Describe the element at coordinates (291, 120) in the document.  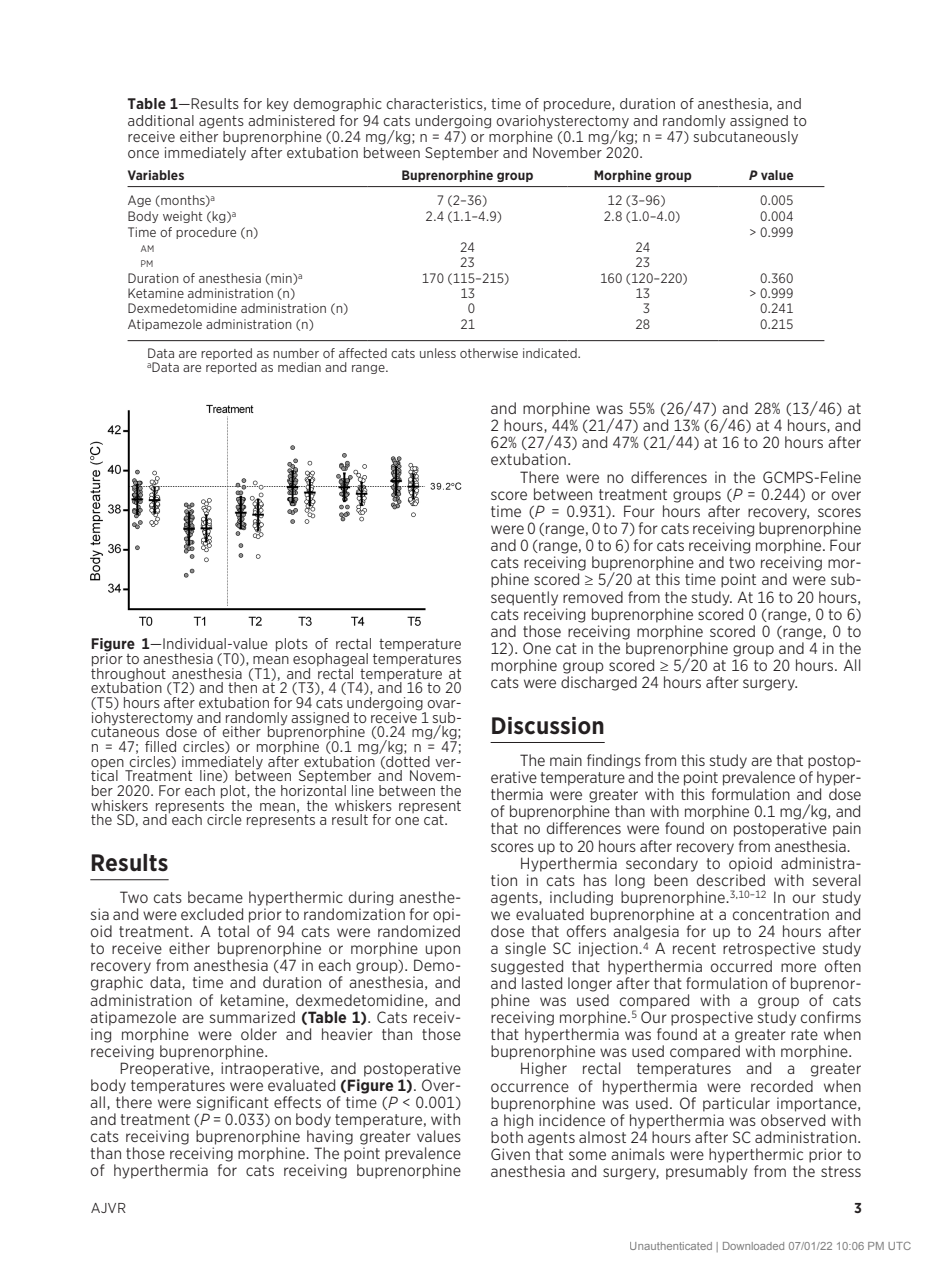
I see `administered` at that location.
